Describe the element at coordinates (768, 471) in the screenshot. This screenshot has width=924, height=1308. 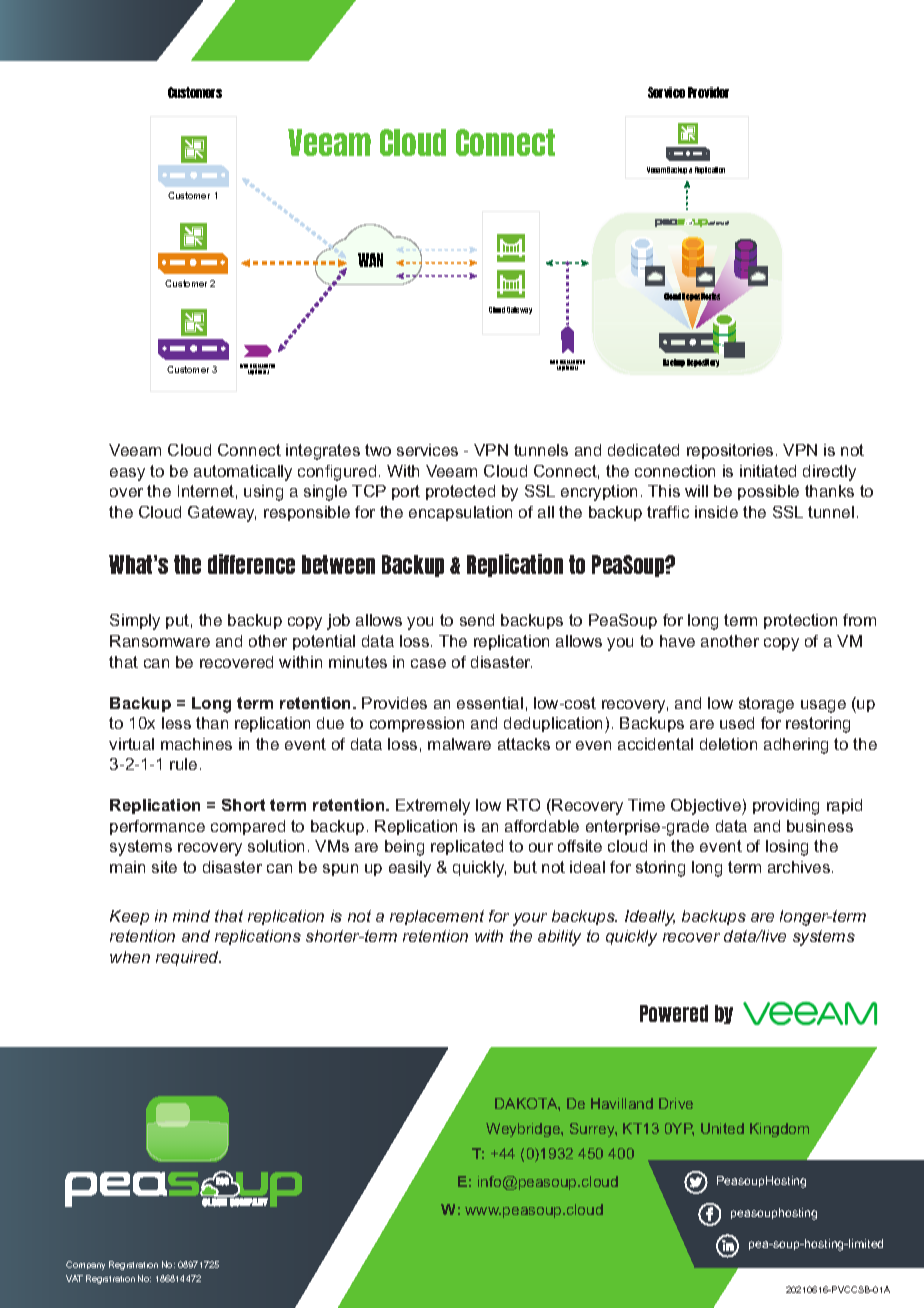
I see `initiated` at that location.
